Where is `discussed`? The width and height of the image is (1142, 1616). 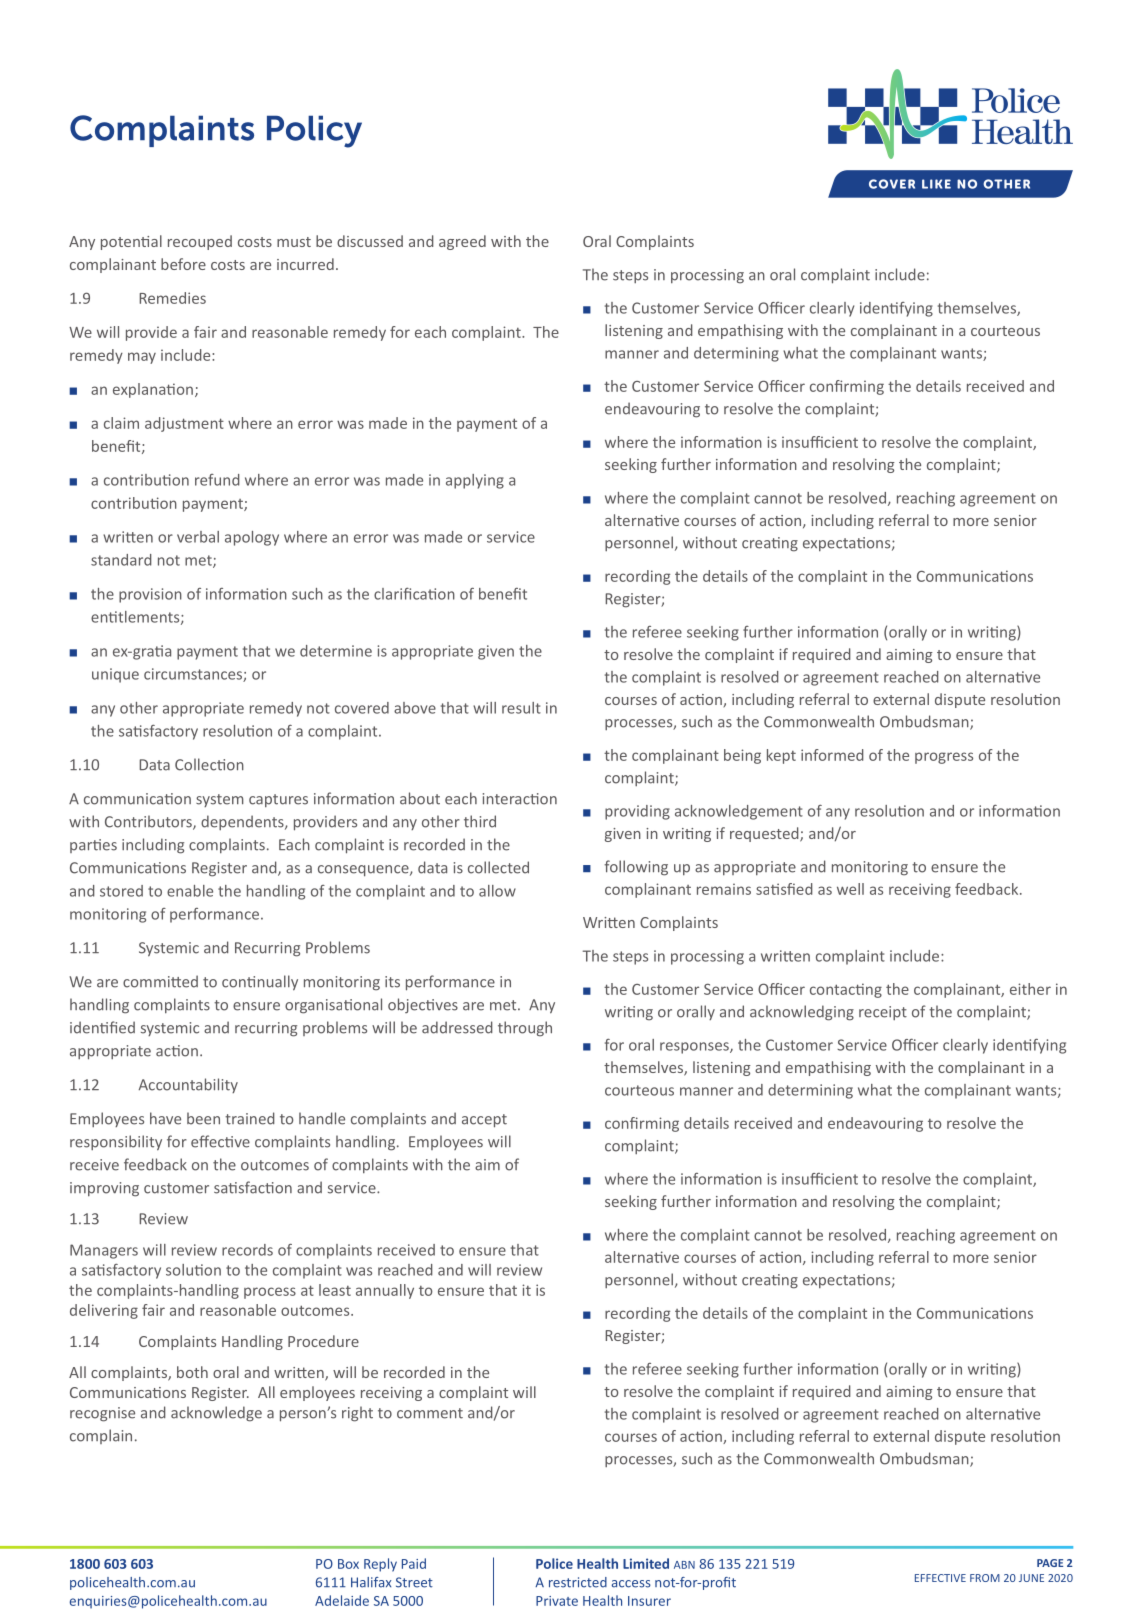
discussed is located at coordinates (370, 241).
